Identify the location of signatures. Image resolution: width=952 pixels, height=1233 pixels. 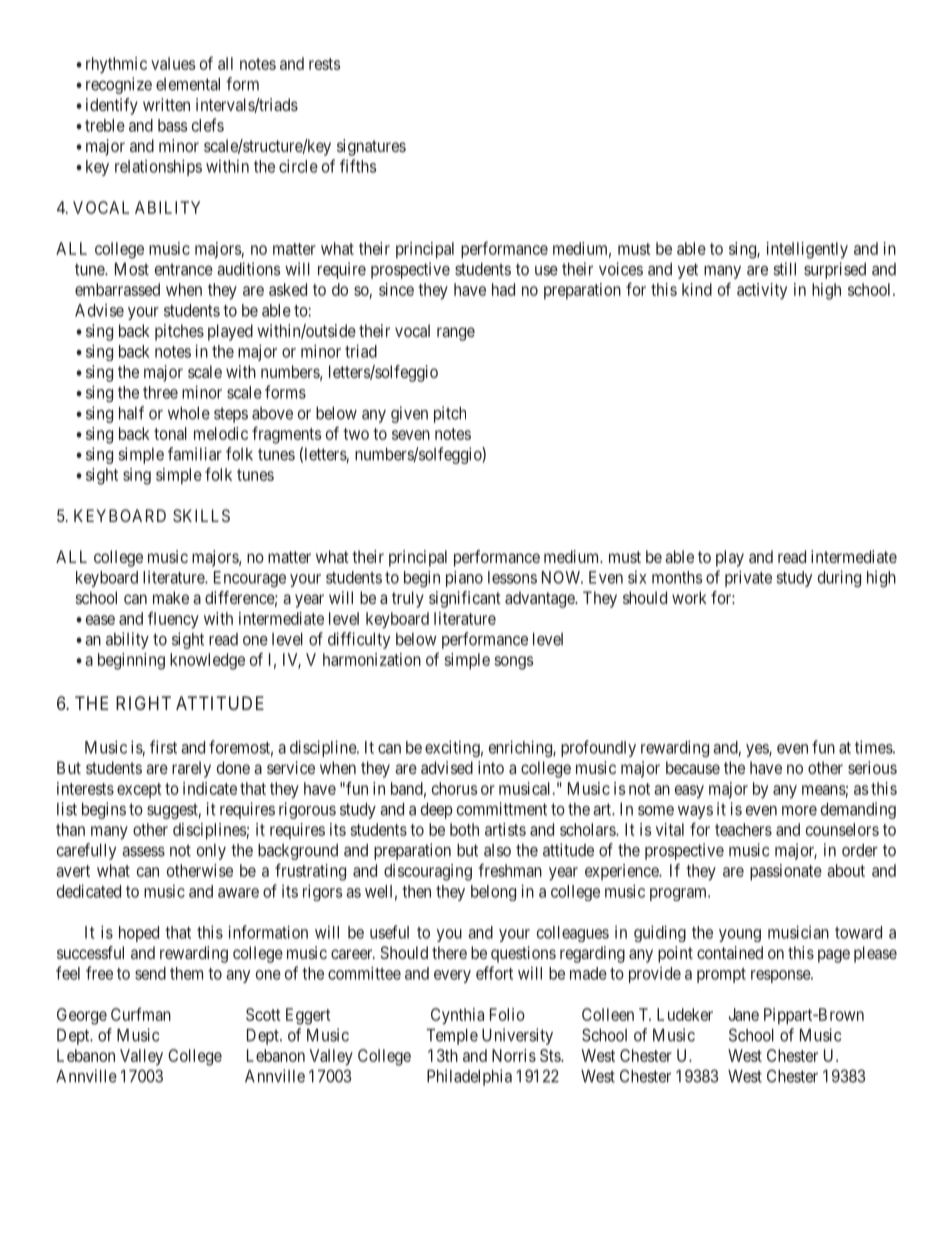
(371, 147).
